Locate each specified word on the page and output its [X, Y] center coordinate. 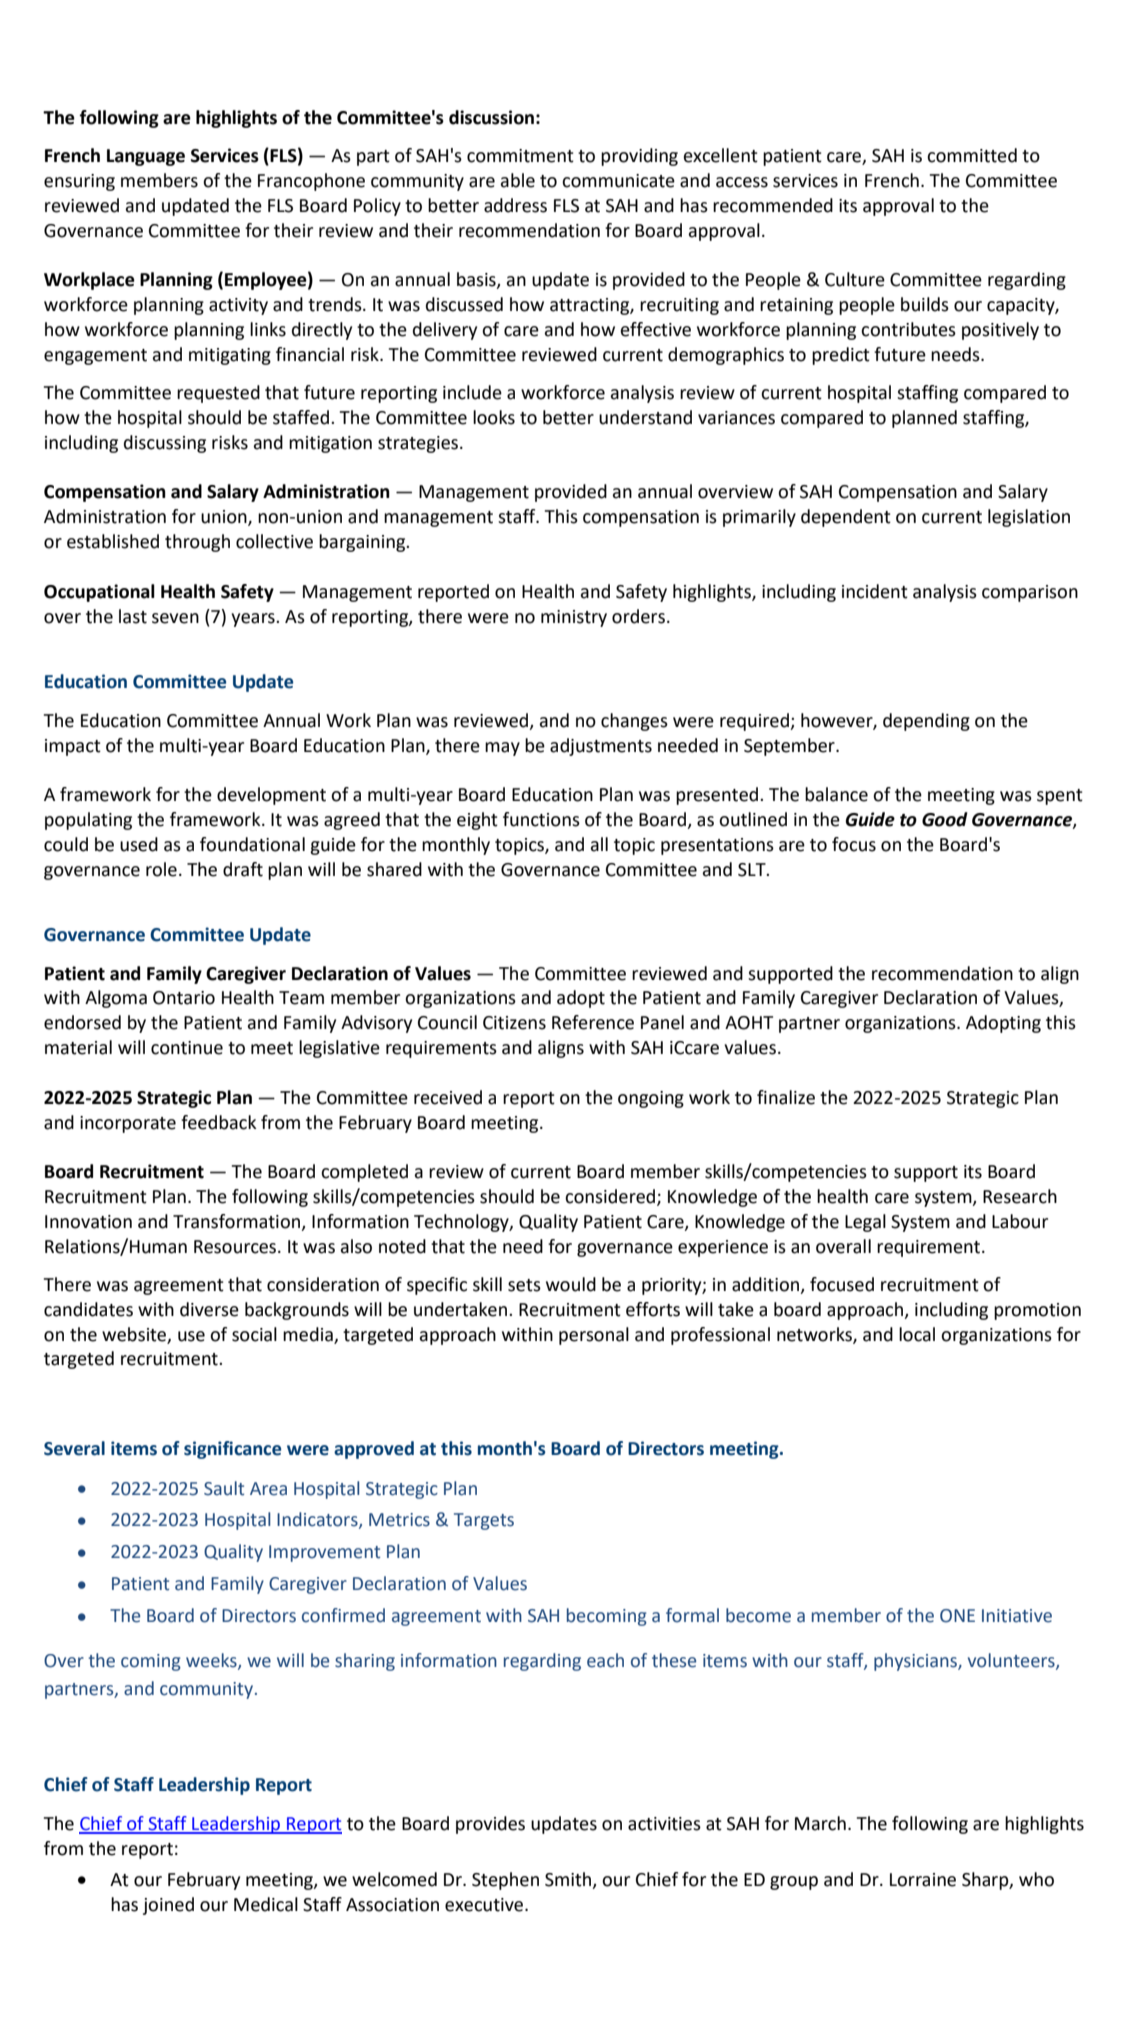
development [271, 796]
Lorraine [923, 1880]
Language [146, 157]
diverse [209, 1309]
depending [926, 722]
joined [168, 1906]
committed [972, 155]
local [917, 1334]
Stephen [505, 1881]
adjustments [601, 747]
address [515, 205]
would [571, 1284]
